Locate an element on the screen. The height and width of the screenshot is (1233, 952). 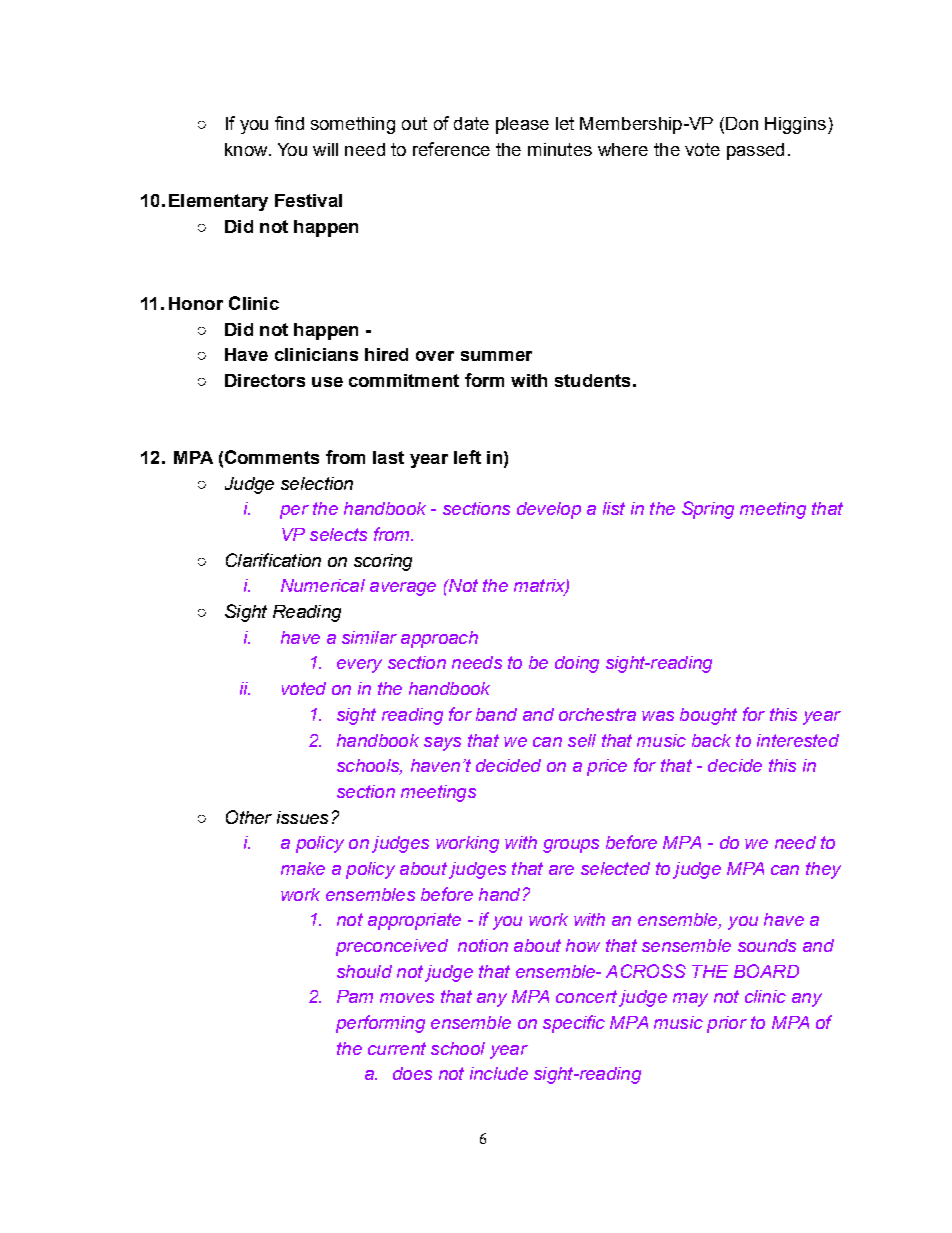
Pam is located at coordinates (355, 996).
